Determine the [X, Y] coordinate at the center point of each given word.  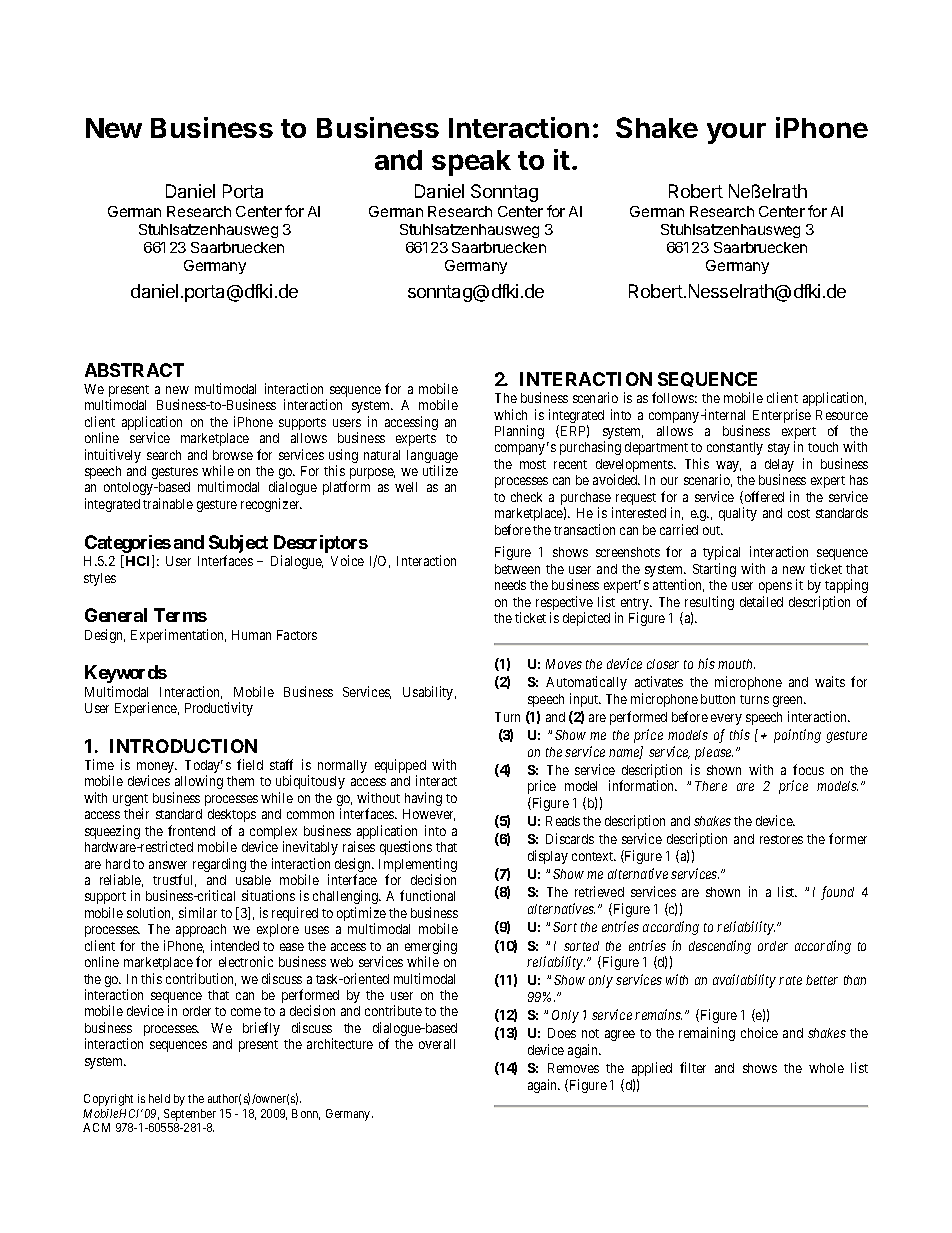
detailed [761, 601]
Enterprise [782, 416]
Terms [180, 615]
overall [437, 1044]
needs [510, 585]
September [190, 1115]
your [736, 133]
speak [471, 163]
